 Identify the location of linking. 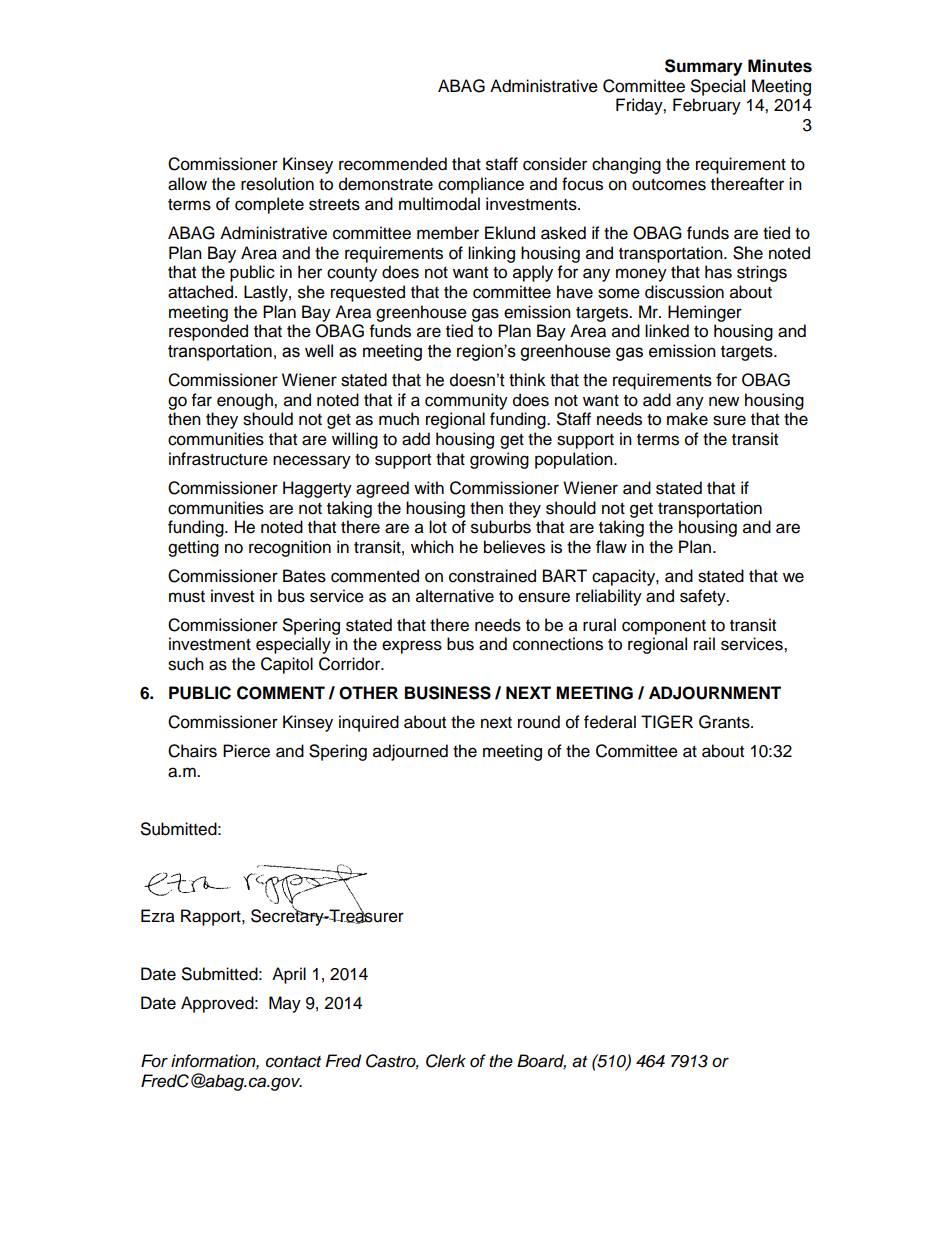
(491, 254).
